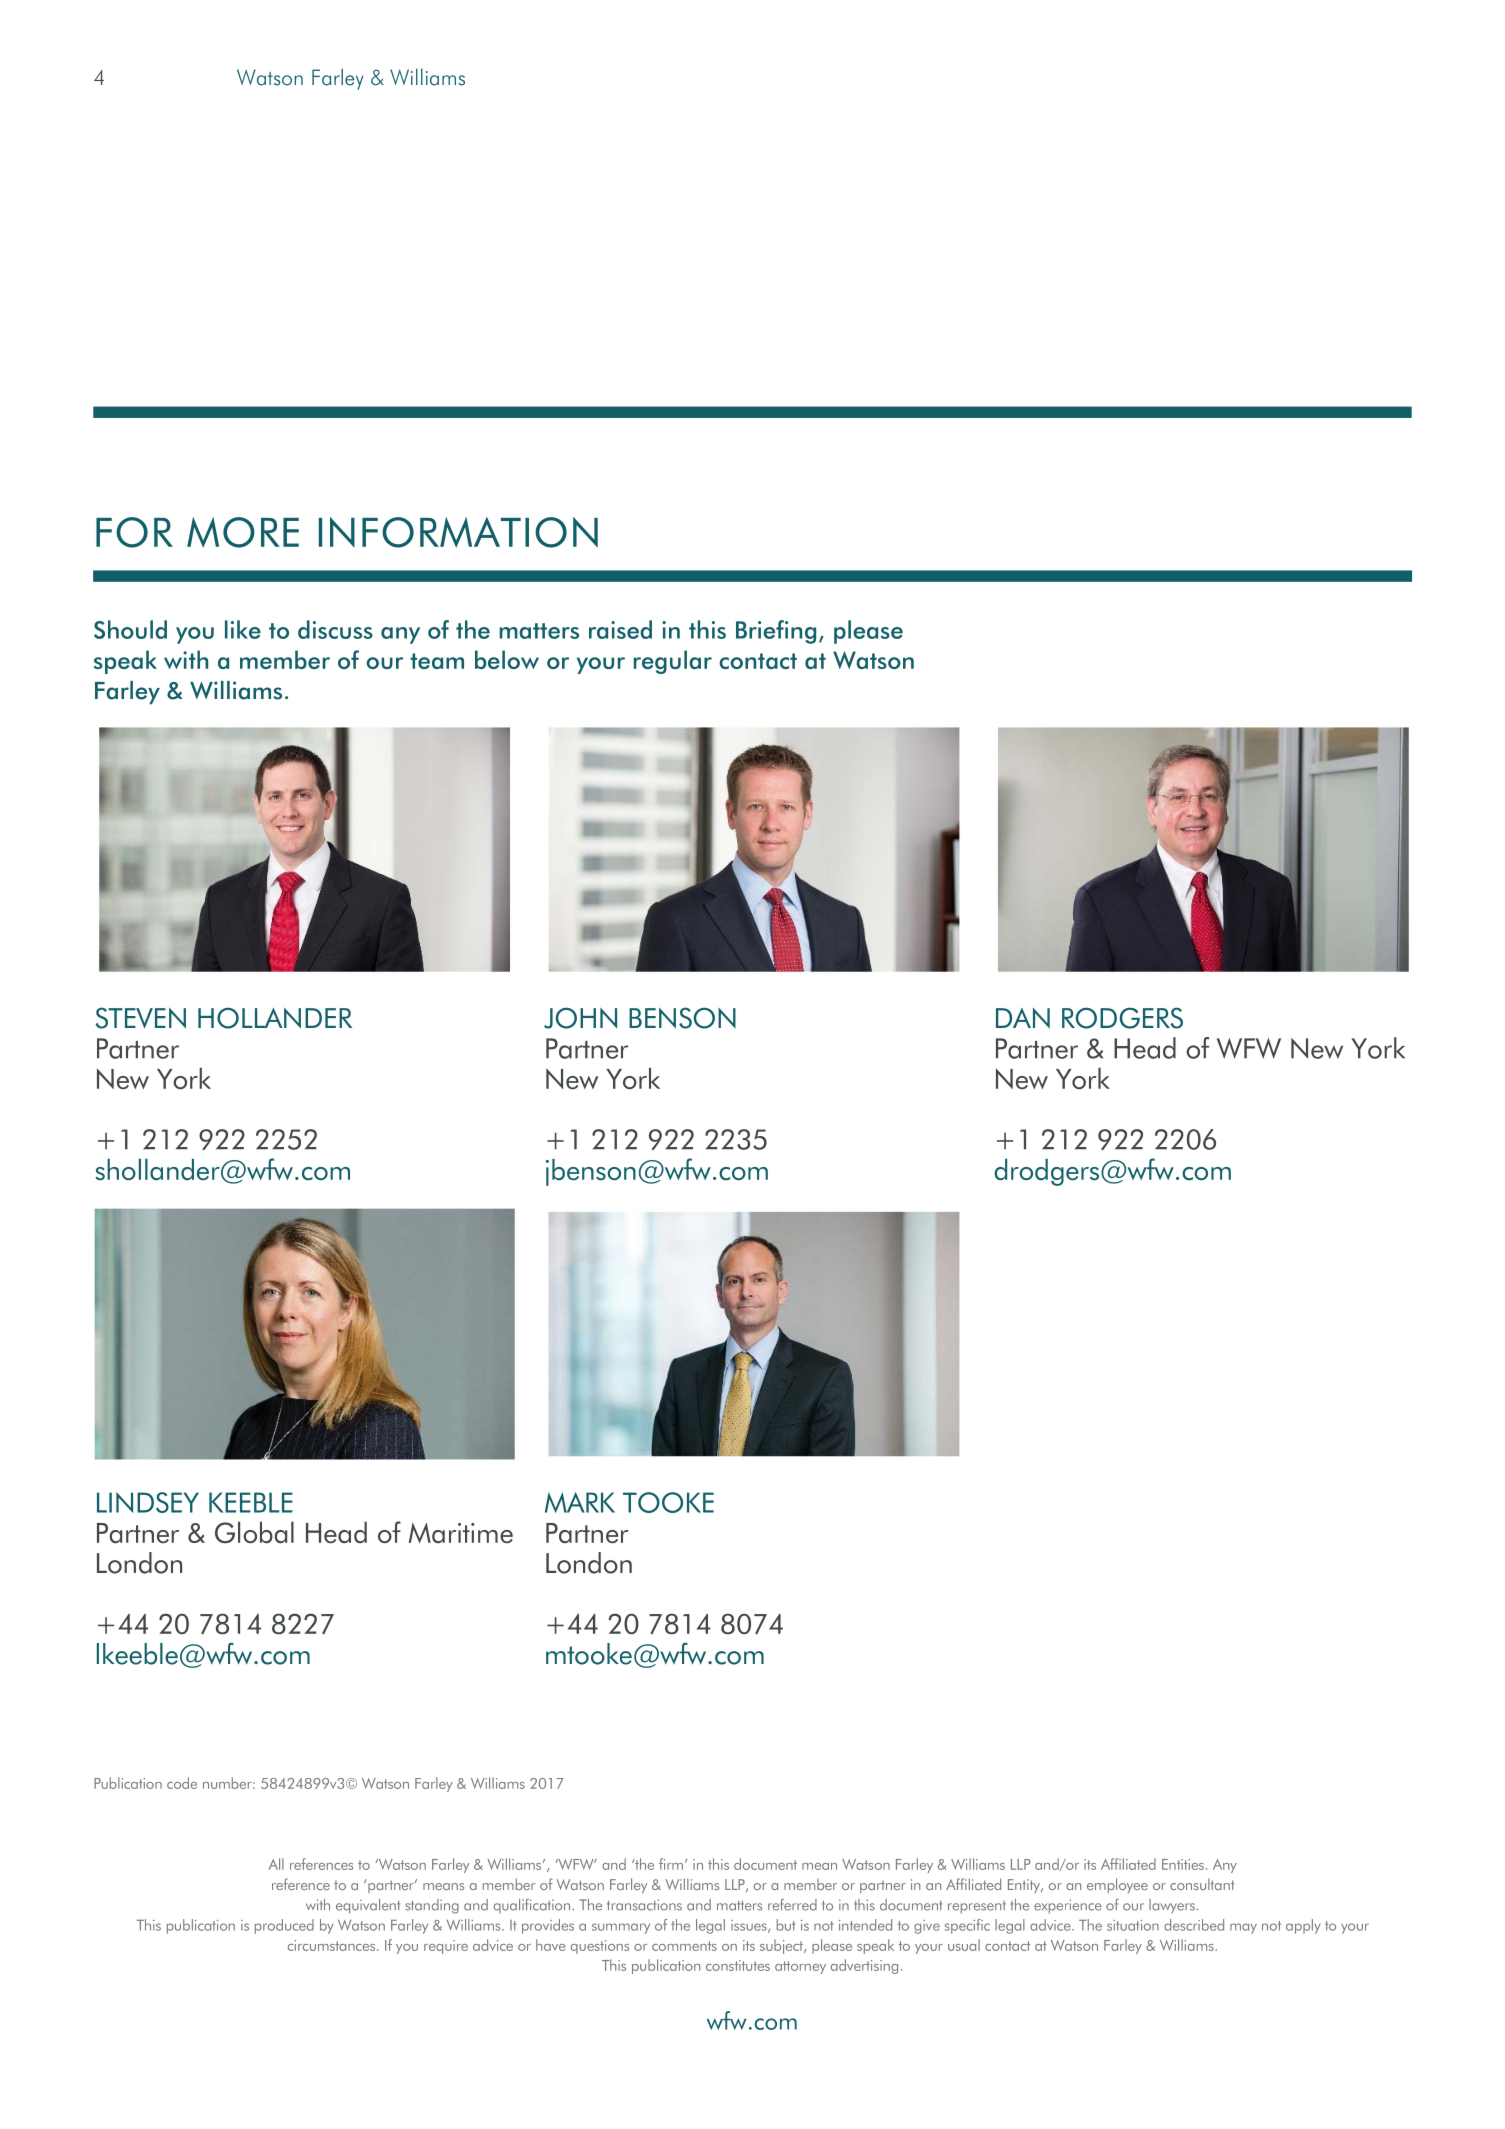 The height and width of the image is (2129, 1505). Describe the element at coordinates (284, 1926) in the image. I see `produced` at that location.
